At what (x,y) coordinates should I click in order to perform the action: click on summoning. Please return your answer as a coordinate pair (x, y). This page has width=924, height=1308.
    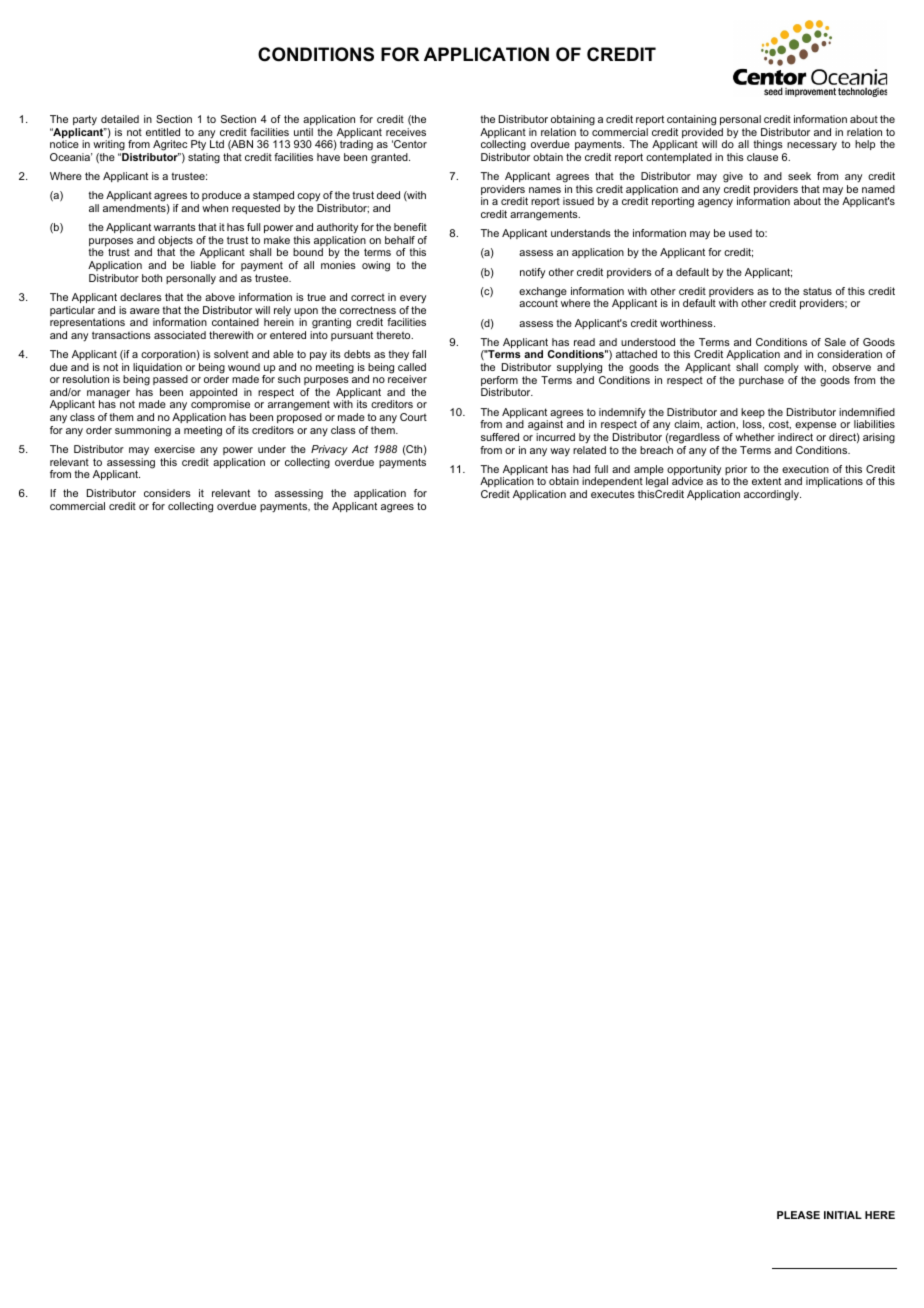
    Looking at the image, I should click on (143, 431).
